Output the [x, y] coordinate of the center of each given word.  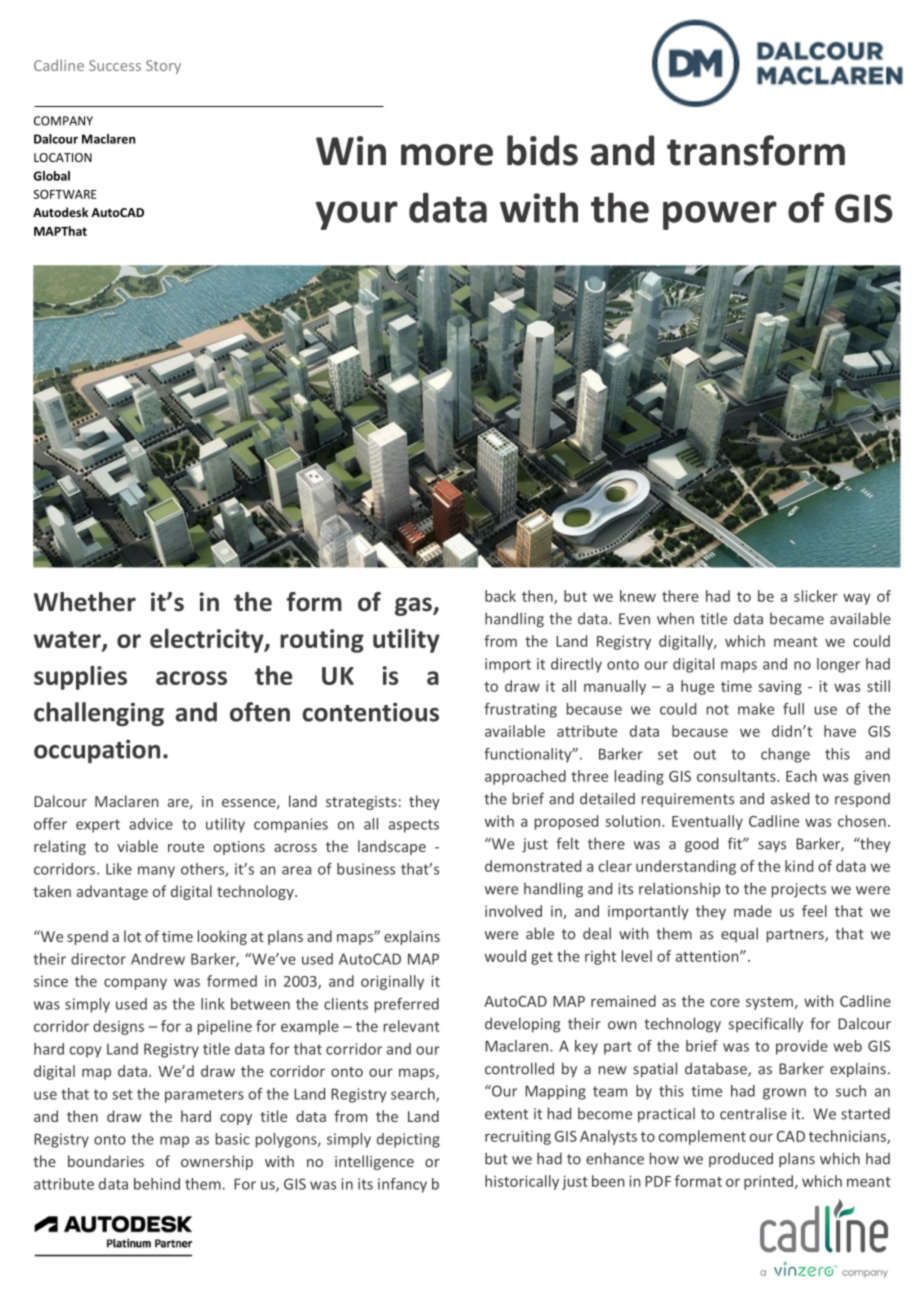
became [797, 619]
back [500, 596]
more [447, 155]
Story [163, 67]
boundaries [106, 1161]
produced [741, 1159]
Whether [85, 602]
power [720, 215]
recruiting [518, 1137]
